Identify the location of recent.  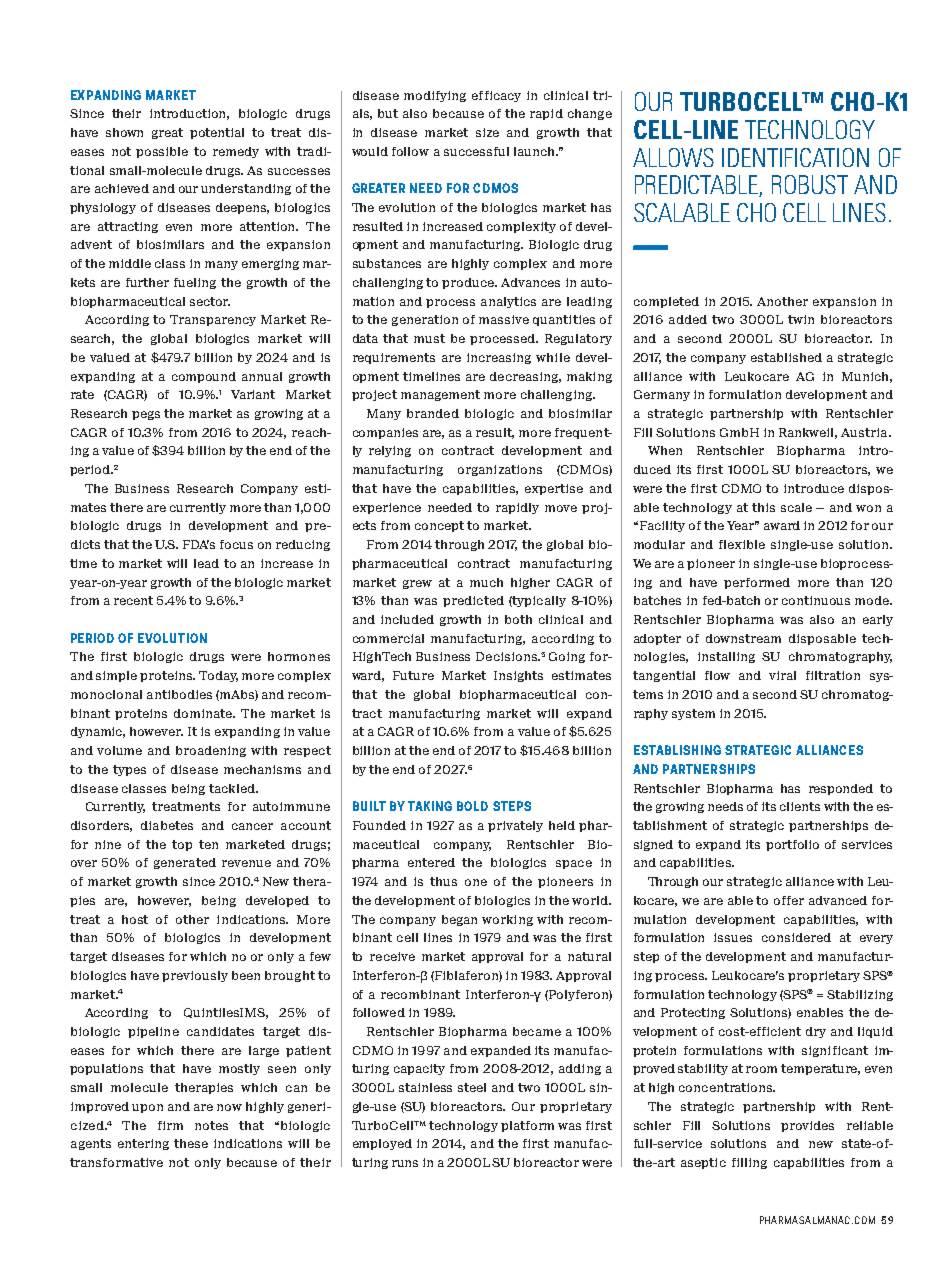
(133, 600).
